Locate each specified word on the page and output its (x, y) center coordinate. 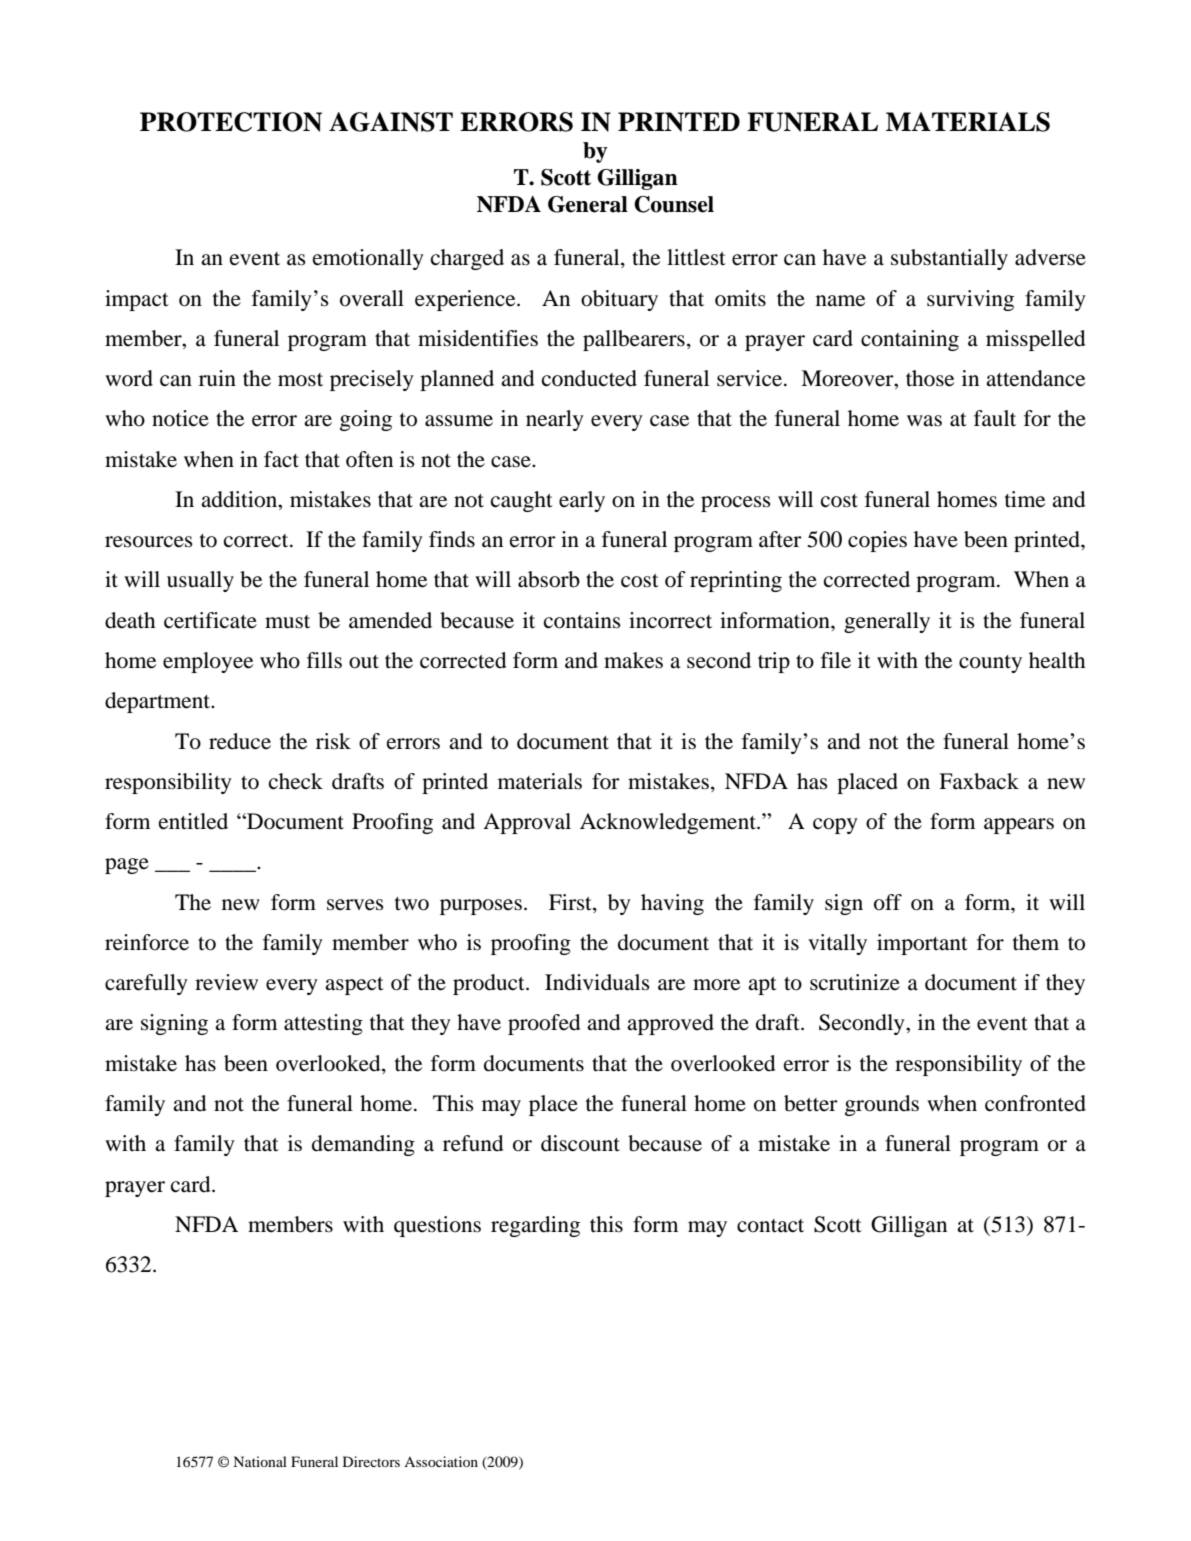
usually (200, 581)
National (260, 1461)
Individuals (597, 982)
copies (877, 541)
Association (441, 1461)
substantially (949, 259)
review (226, 982)
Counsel (674, 204)
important (922, 944)
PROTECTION (231, 122)
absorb (549, 579)
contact (770, 1226)
